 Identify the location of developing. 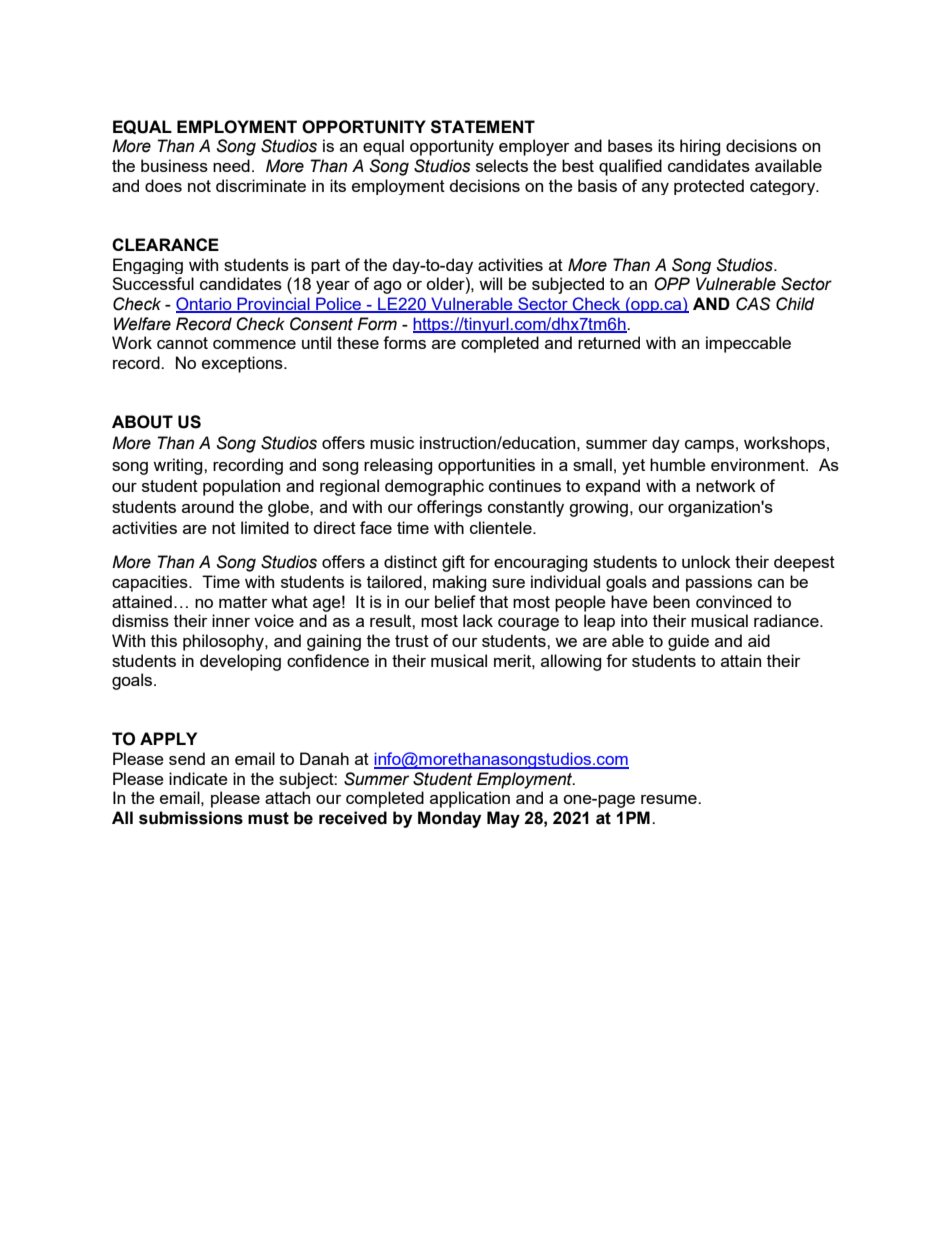
(240, 662).
